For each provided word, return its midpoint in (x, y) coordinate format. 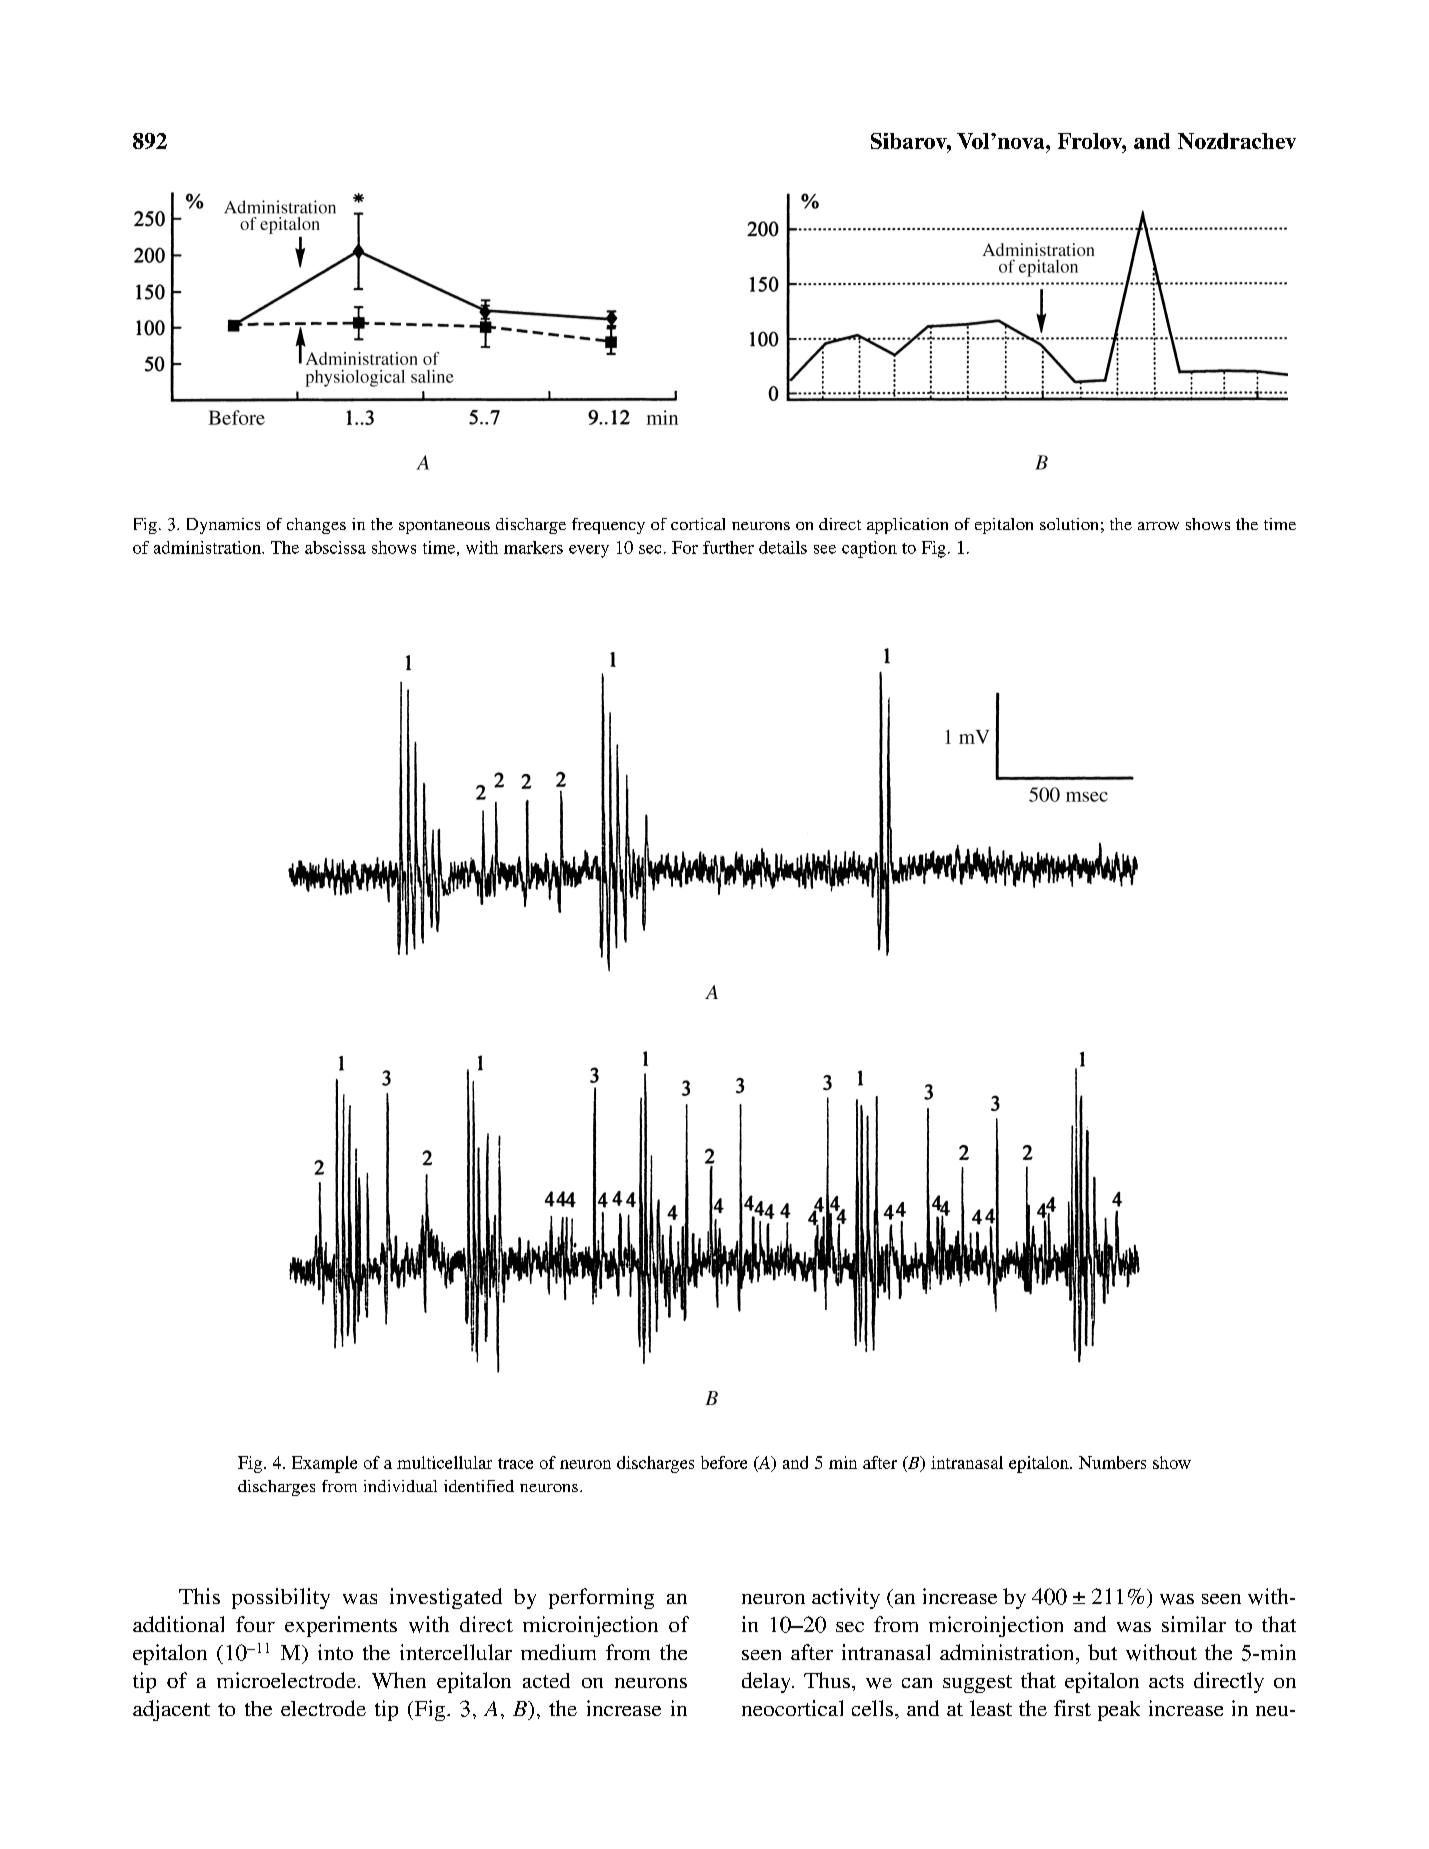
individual (400, 1486)
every (589, 551)
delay (767, 1682)
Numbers (1112, 1462)
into (335, 1652)
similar (1194, 1624)
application (907, 526)
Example (324, 1464)
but (1102, 1652)
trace (515, 1463)
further (728, 547)
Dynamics (223, 526)
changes (316, 526)
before (724, 1462)
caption (869, 549)
